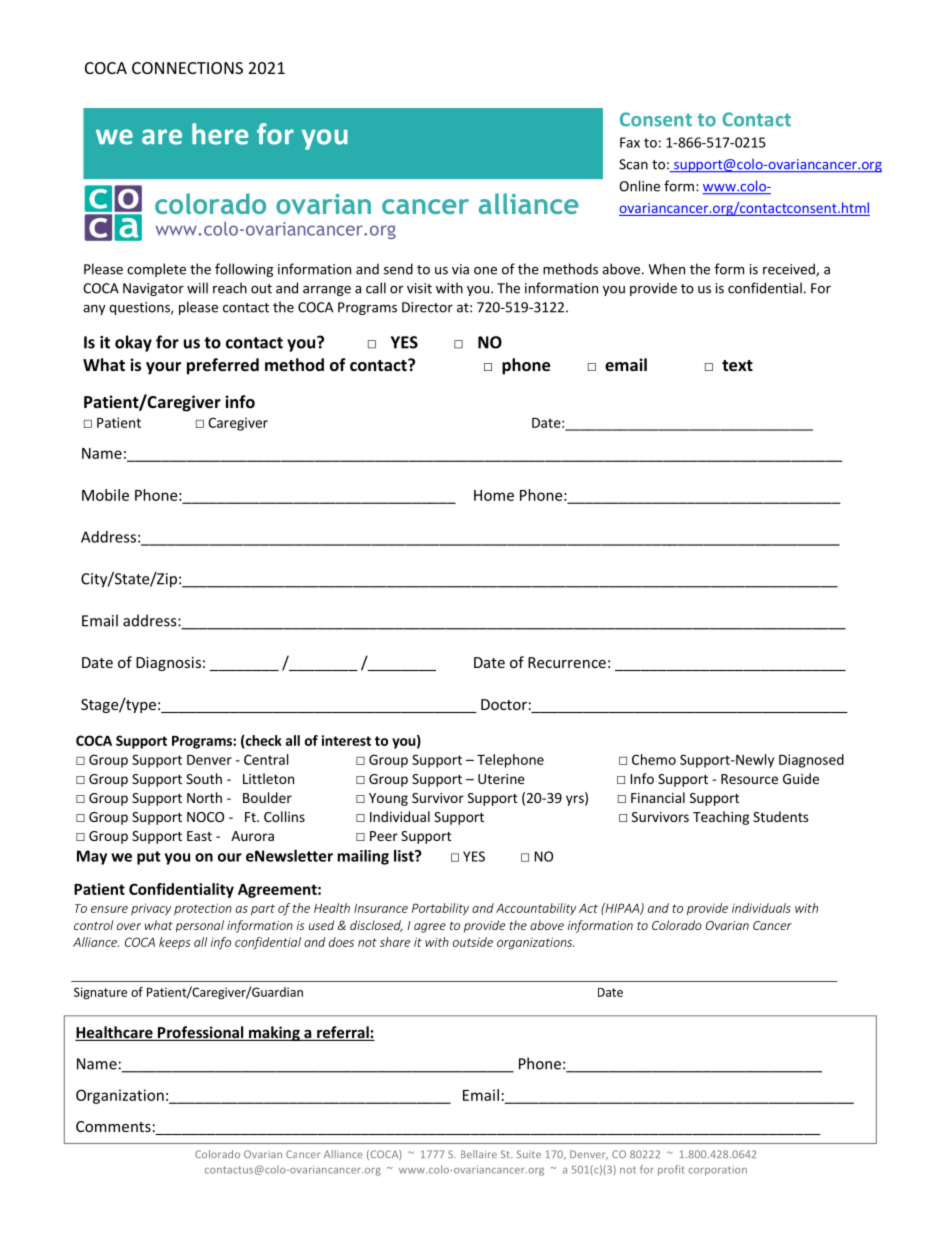 The image size is (952, 1233). Describe the element at coordinates (633, 164) in the page. I see `Scan` at that location.
